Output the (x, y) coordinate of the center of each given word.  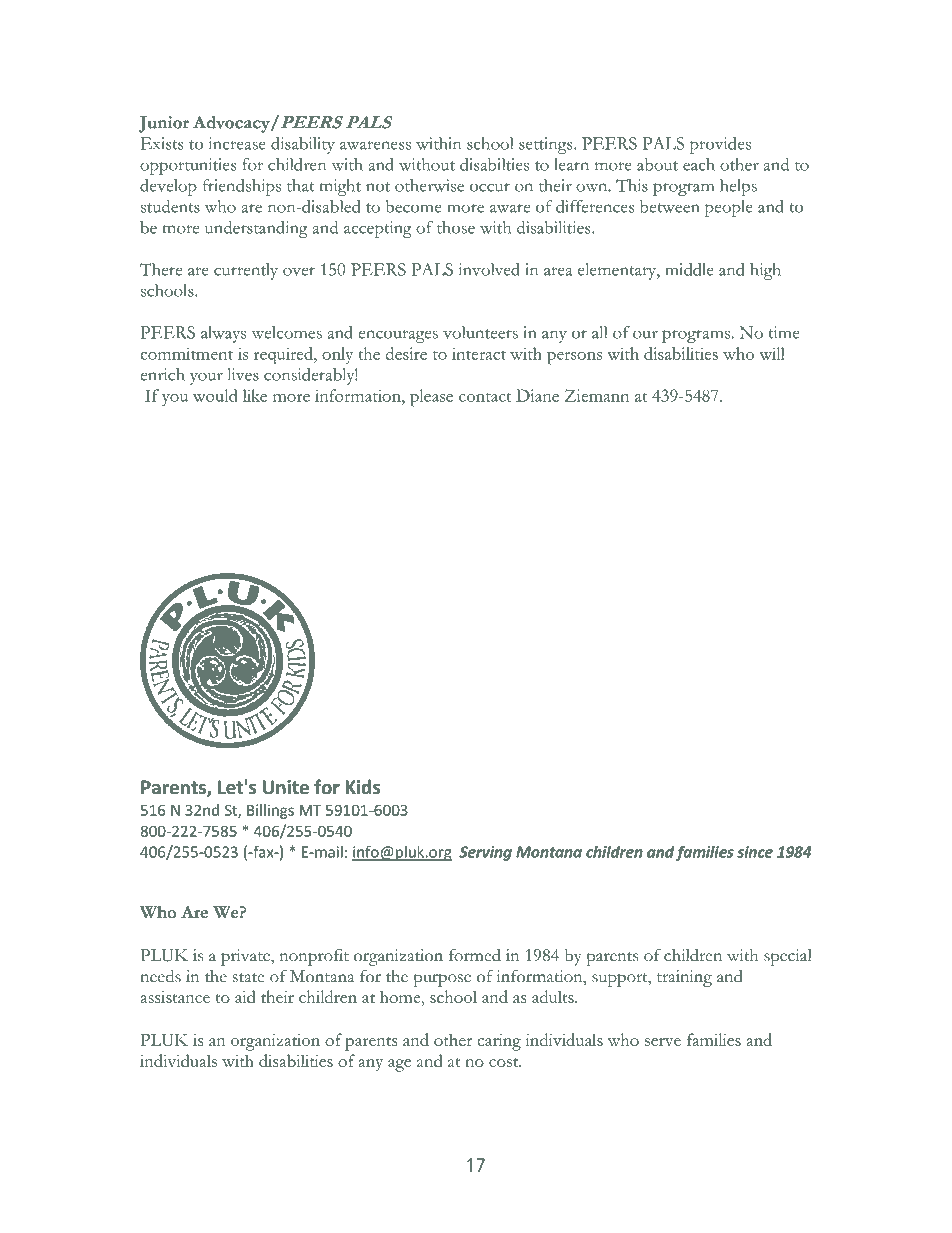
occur (490, 187)
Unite (286, 787)
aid (245, 996)
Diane (537, 395)
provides (720, 145)
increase (237, 143)
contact (485, 397)
